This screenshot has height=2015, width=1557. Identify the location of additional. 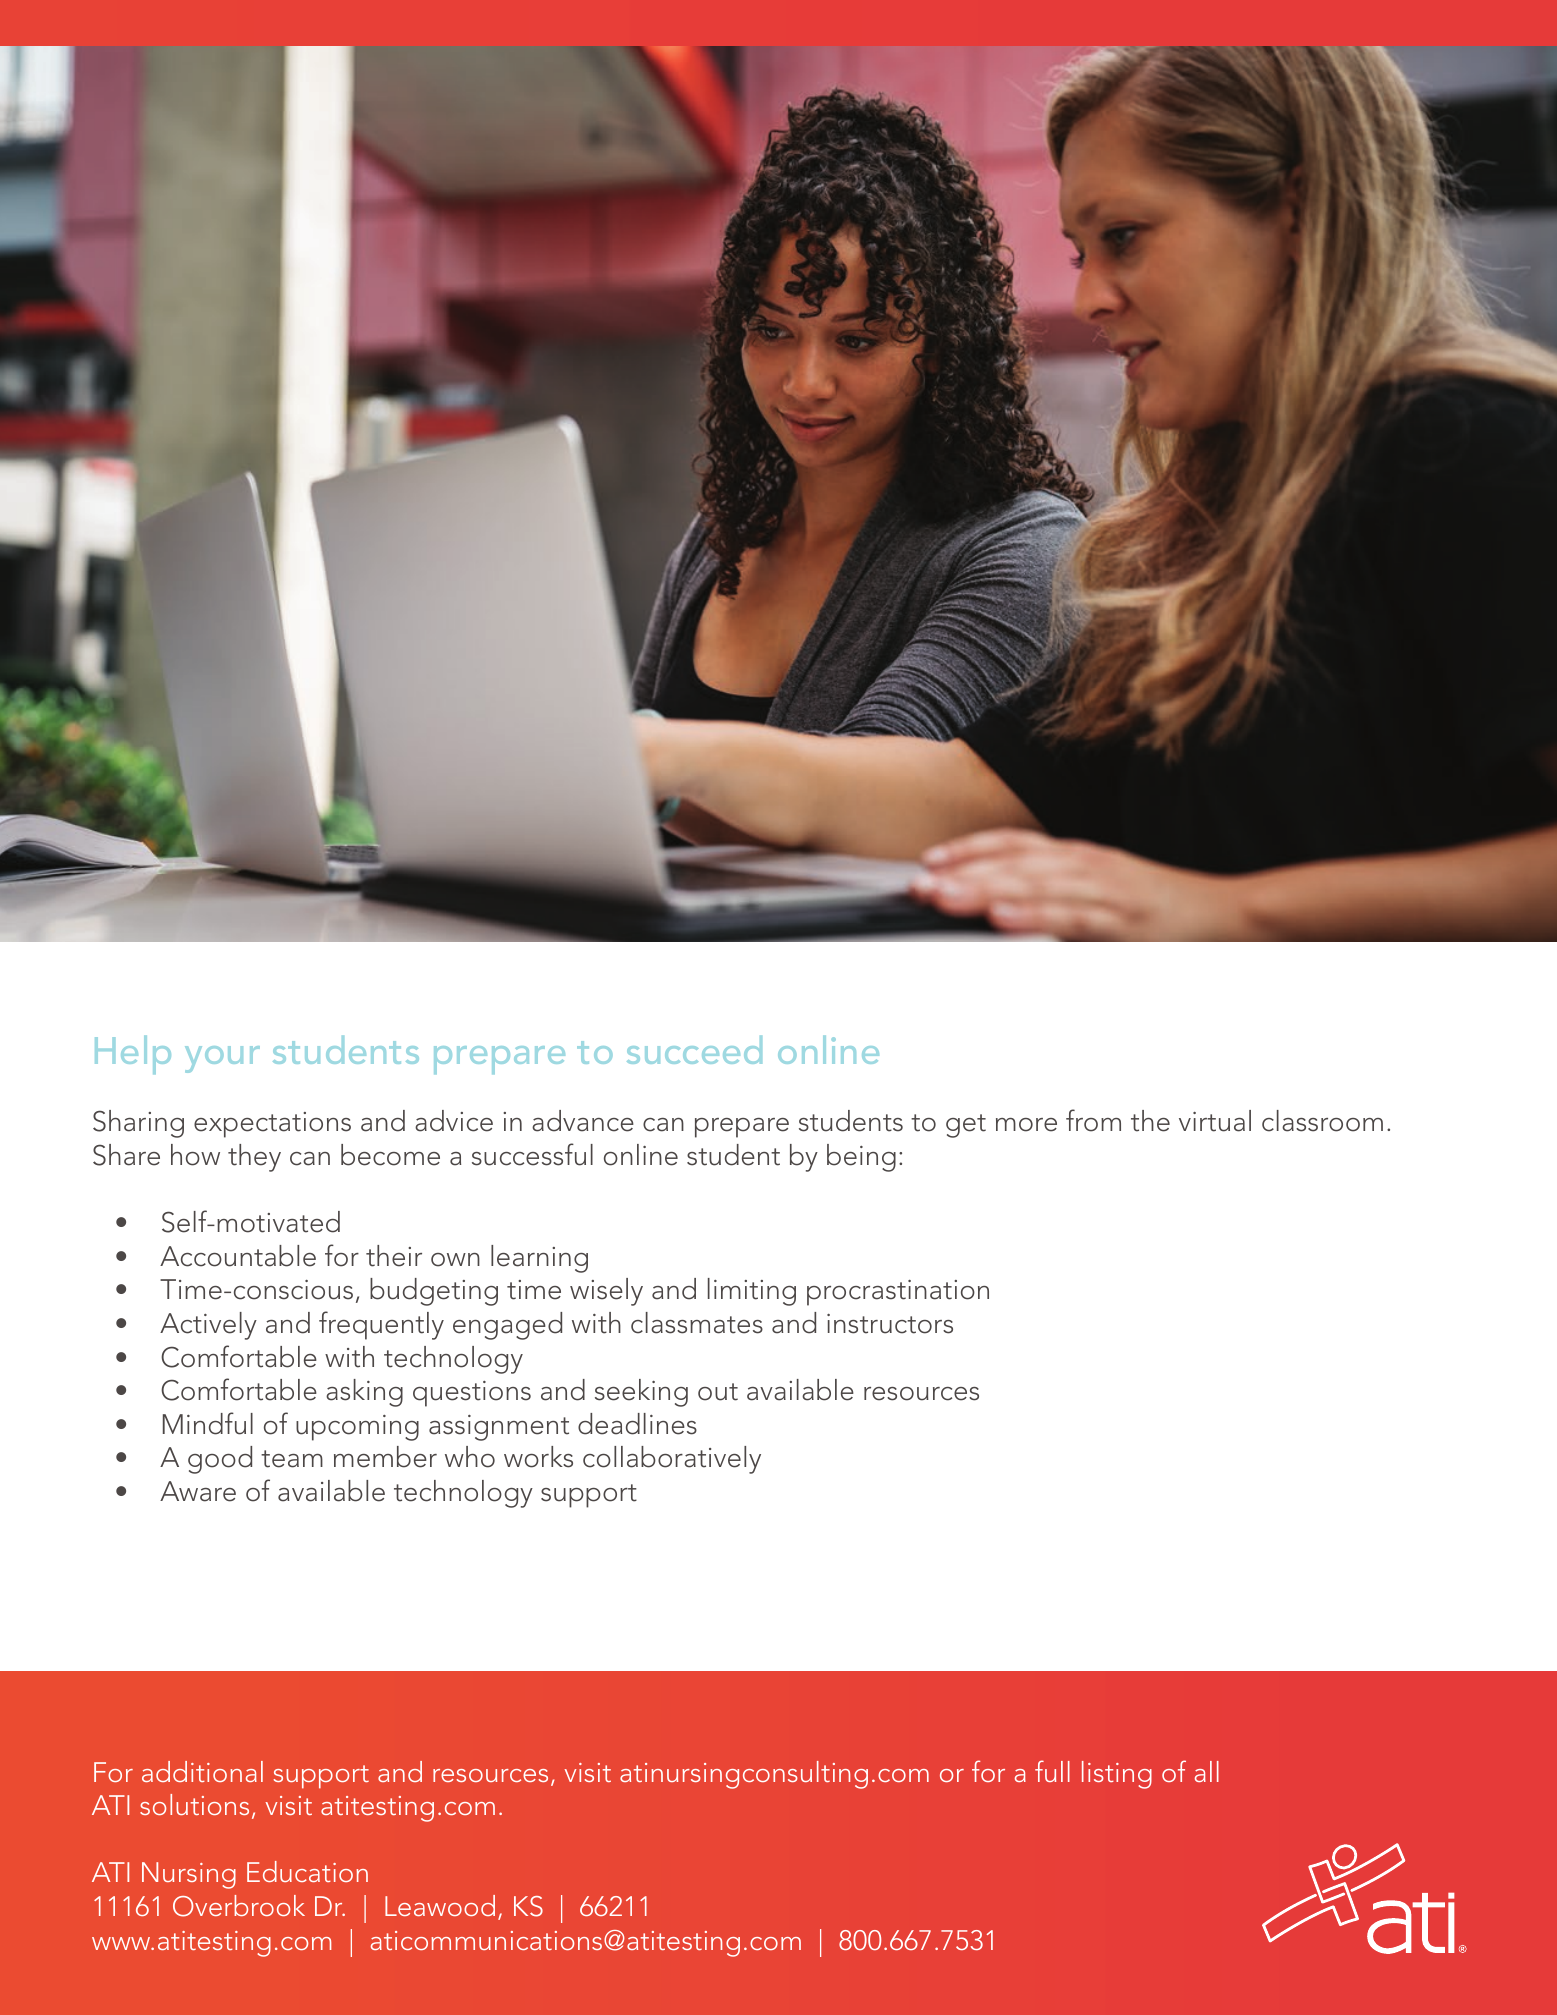
(202, 1771).
